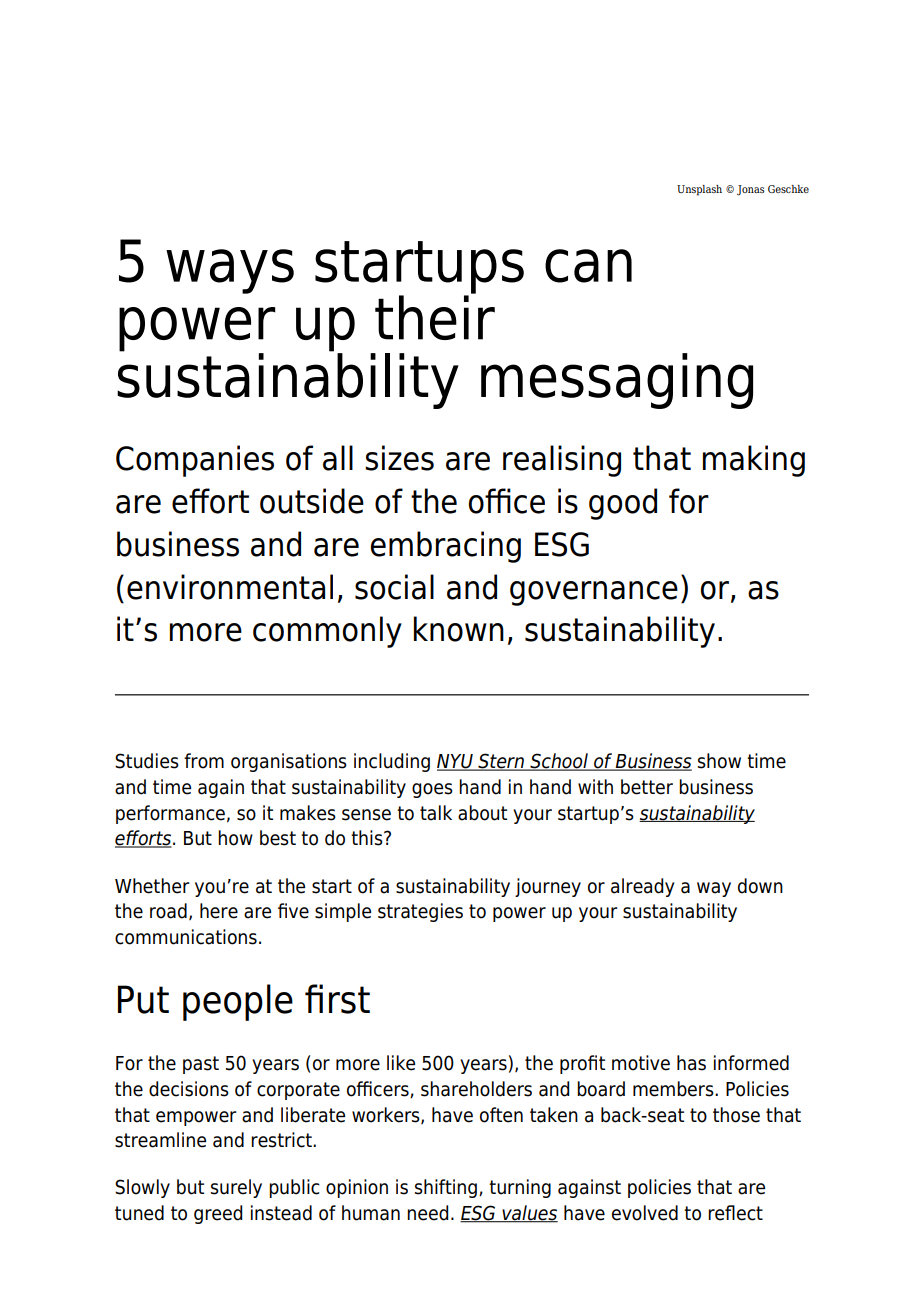  What do you see at coordinates (456, 762) in the image?
I see `NYU` at bounding box center [456, 762].
